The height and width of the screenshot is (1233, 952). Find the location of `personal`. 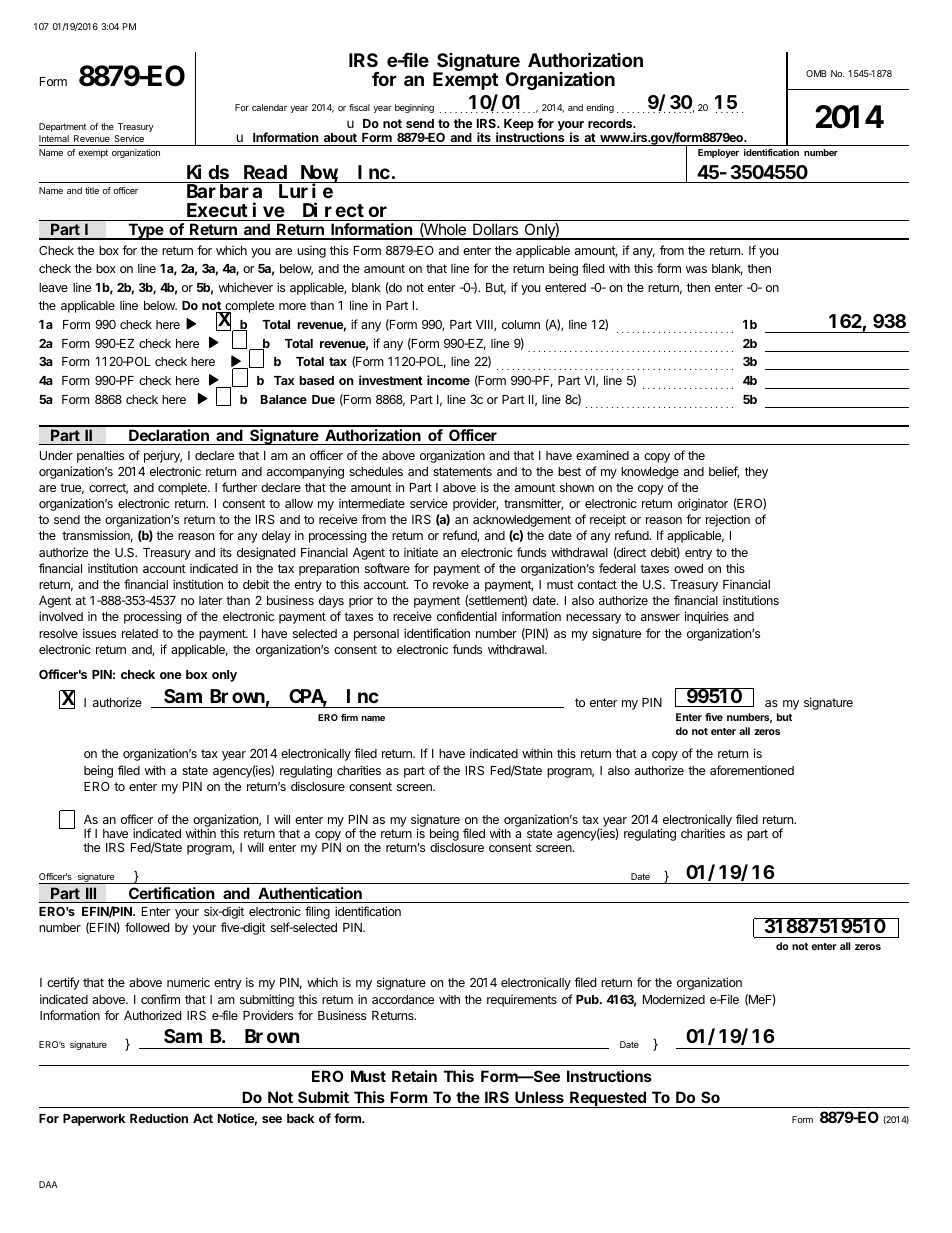

personal is located at coordinates (376, 635).
